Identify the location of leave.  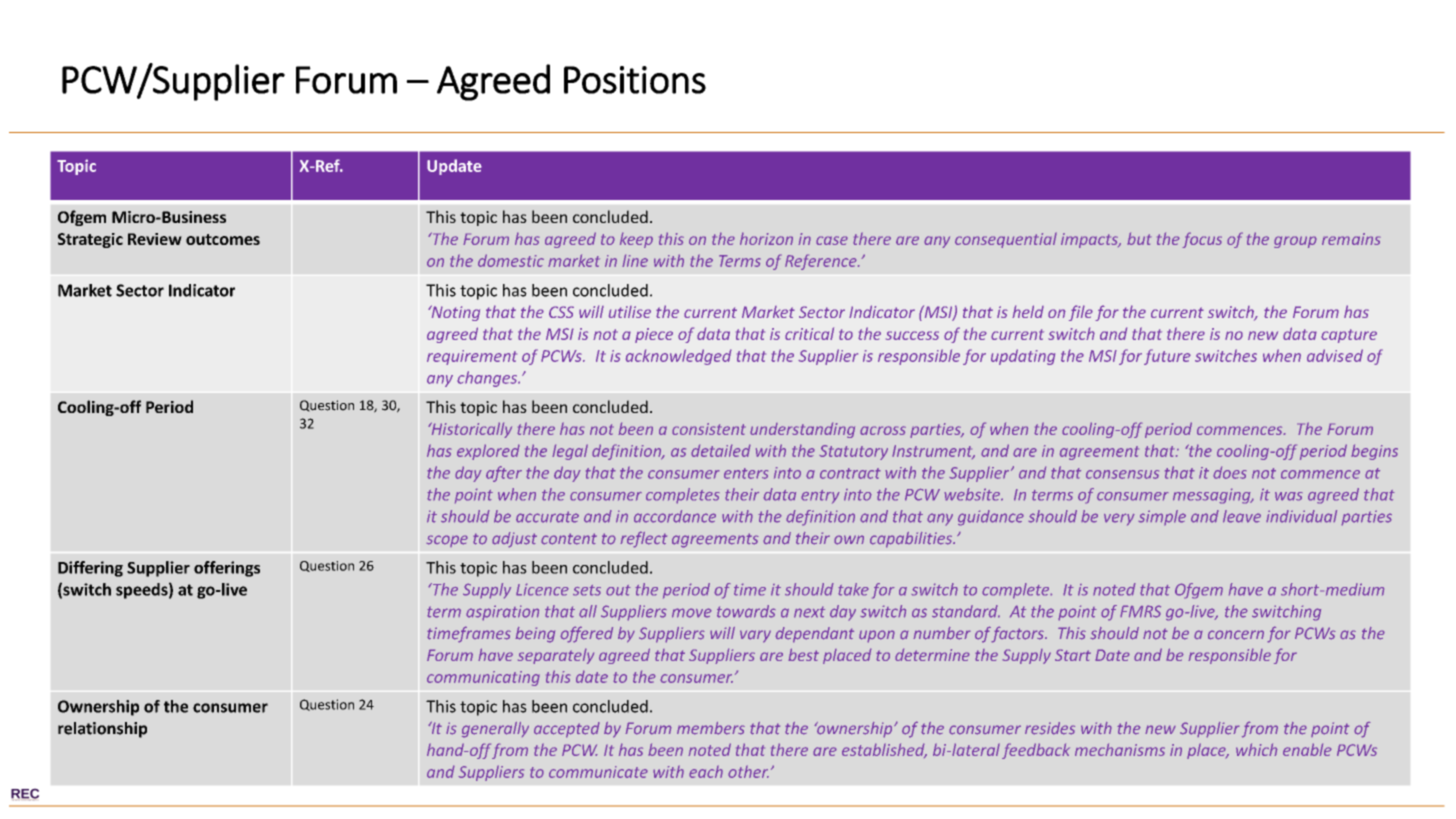
(1242, 516).
